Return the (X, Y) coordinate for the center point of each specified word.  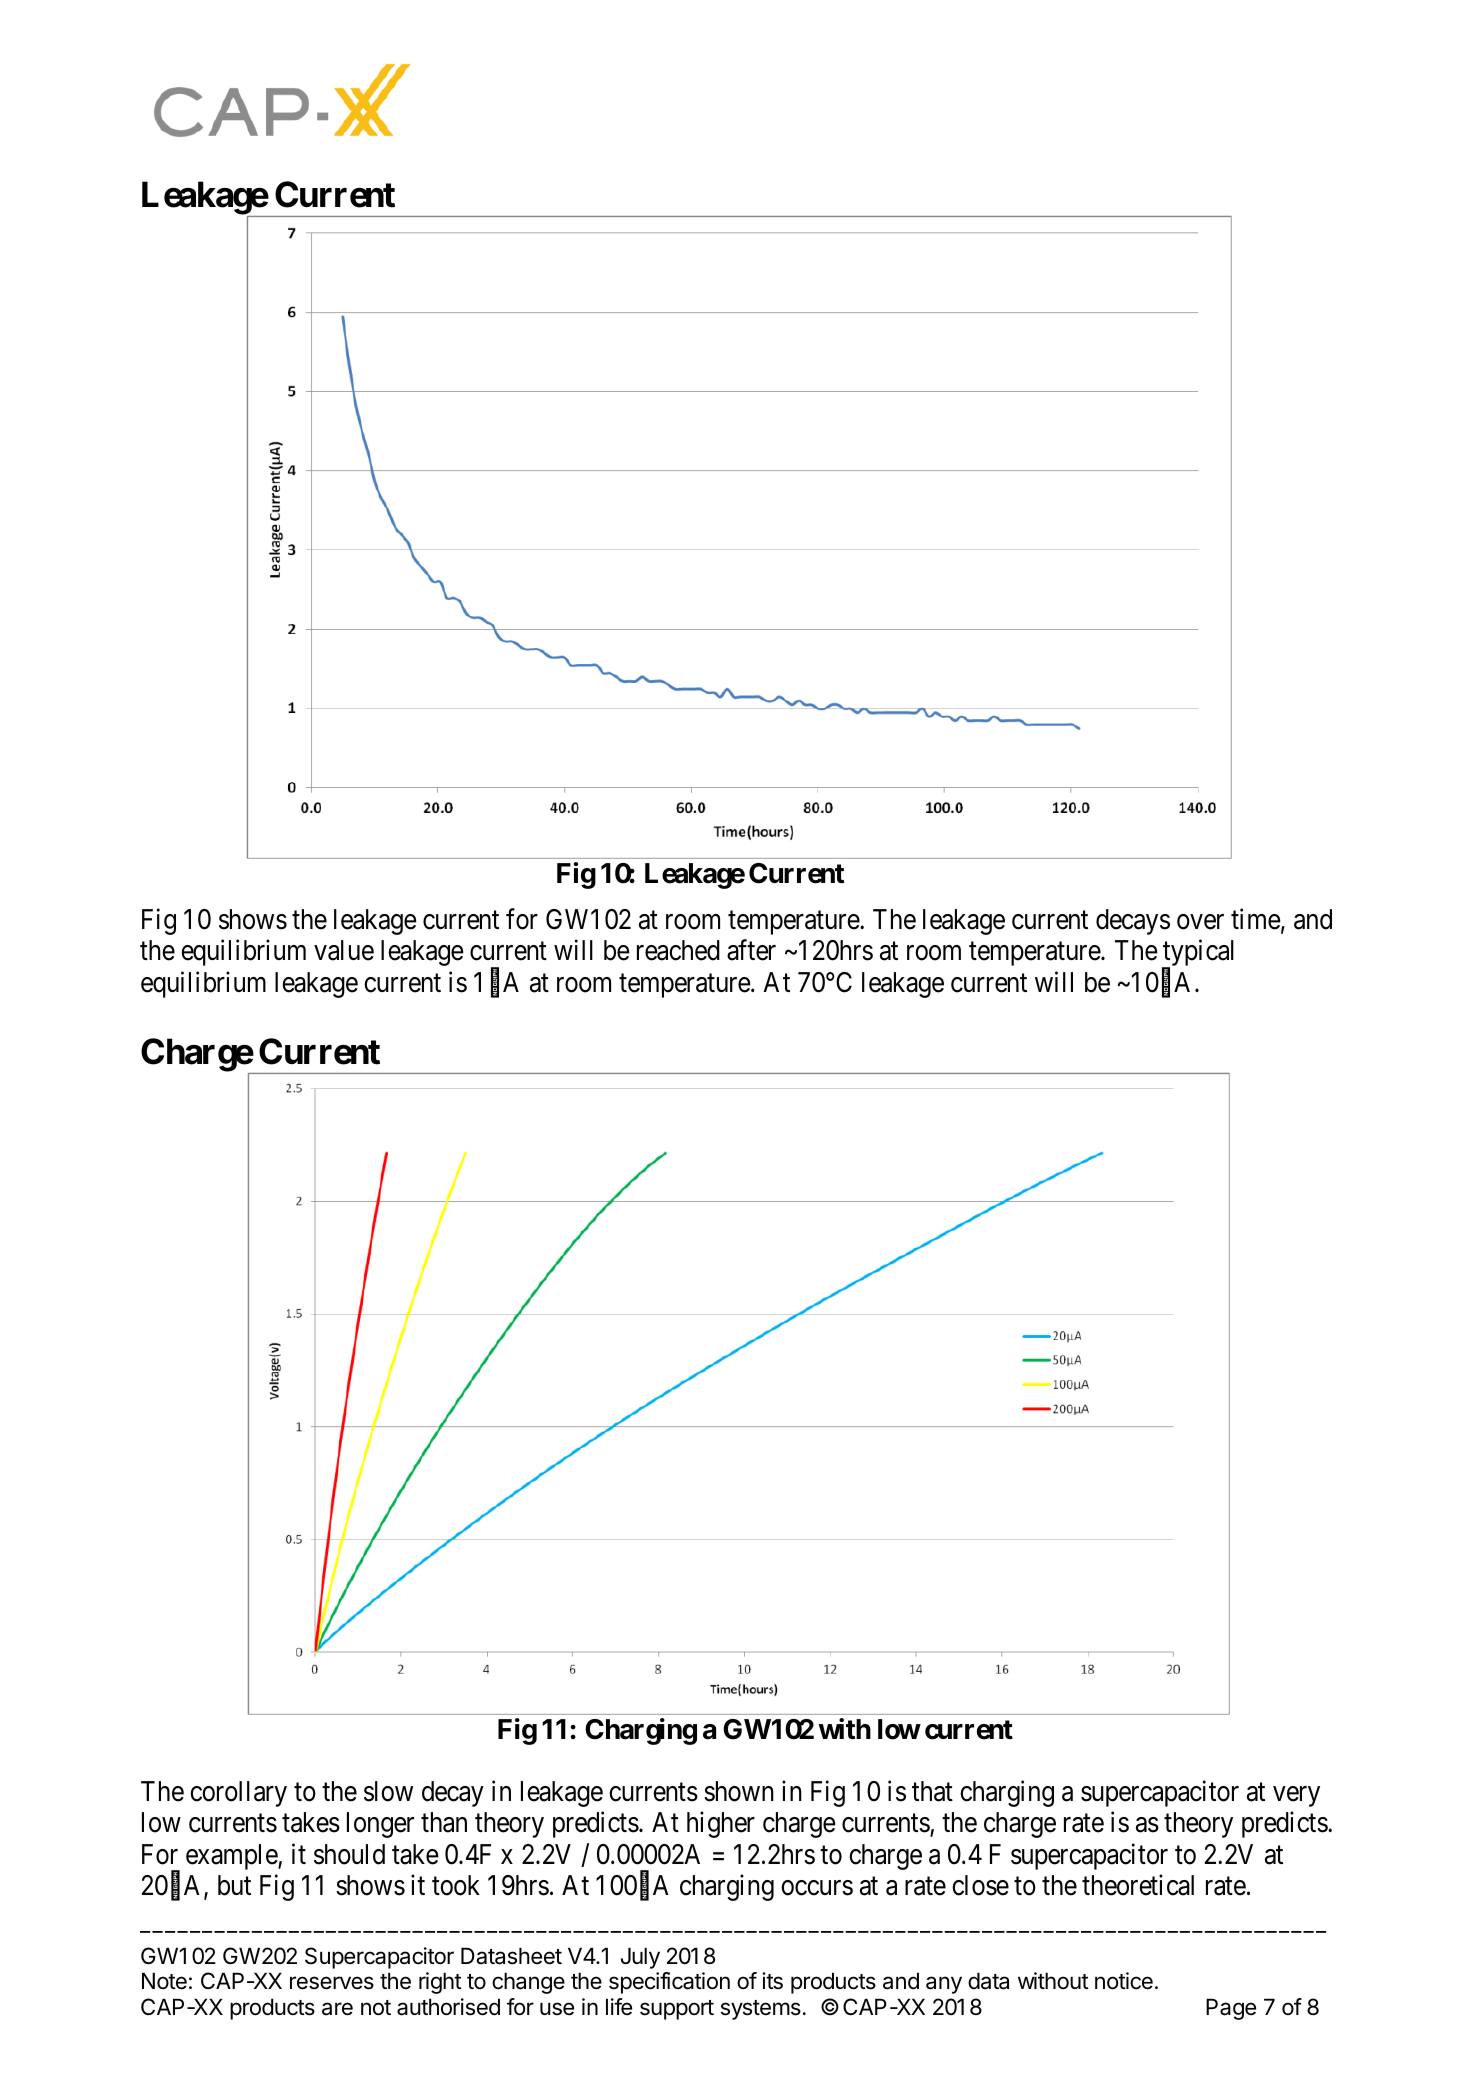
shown (739, 1791)
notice (1124, 1981)
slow (388, 1791)
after (751, 950)
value (344, 950)
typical (1198, 954)
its (772, 1981)
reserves (332, 1983)
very (1296, 1797)
